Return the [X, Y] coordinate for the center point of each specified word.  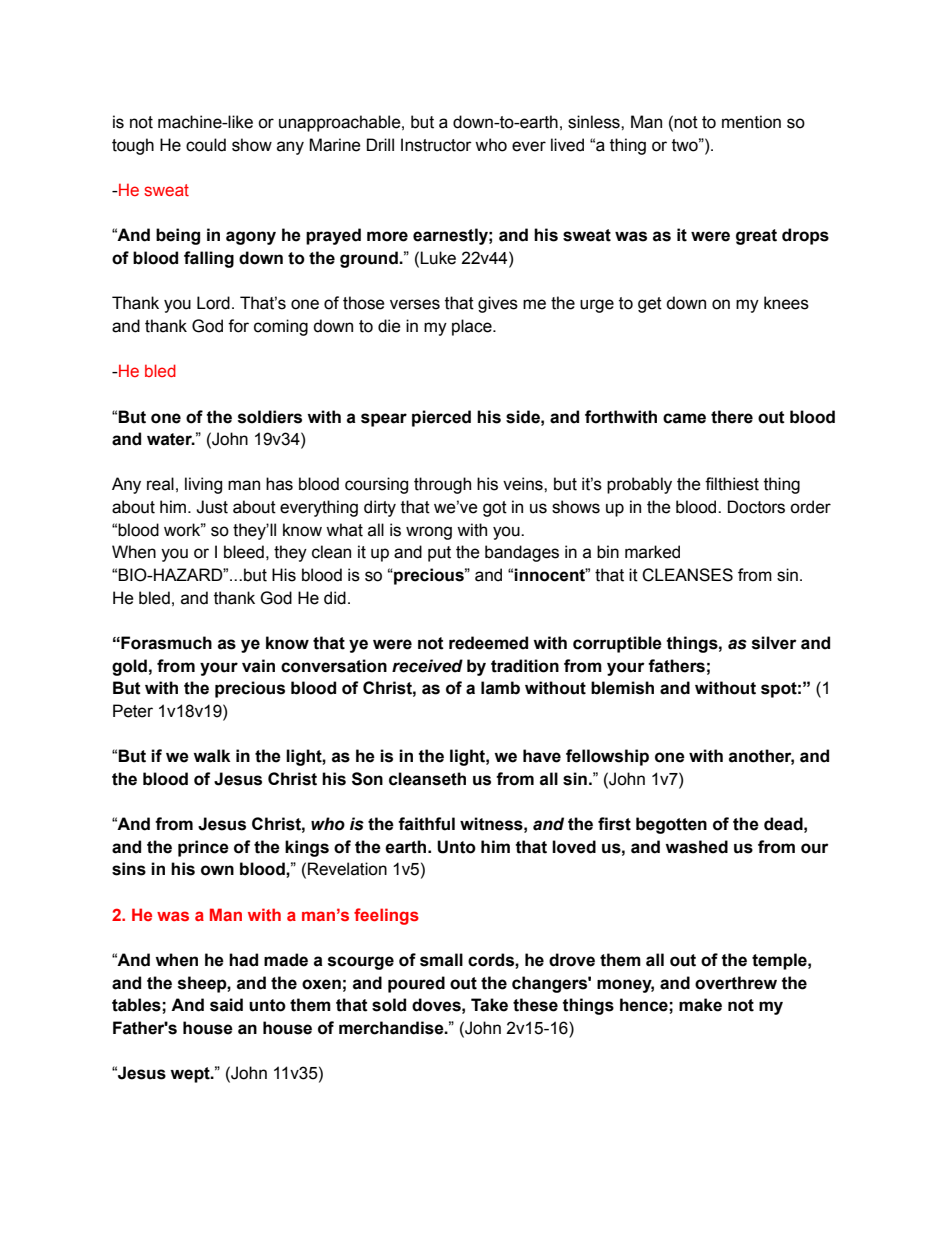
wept [191, 1075]
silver [774, 643]
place [473, 327]
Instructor [436, 145]
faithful [426, 824]
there [732, 417]
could [206, 145]
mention [751, 122]
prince [203, 848]
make [700, 1005]
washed [696, 847]
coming [281, 327]
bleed [244, 552]
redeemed [488, 643]
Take [489, 1005]
